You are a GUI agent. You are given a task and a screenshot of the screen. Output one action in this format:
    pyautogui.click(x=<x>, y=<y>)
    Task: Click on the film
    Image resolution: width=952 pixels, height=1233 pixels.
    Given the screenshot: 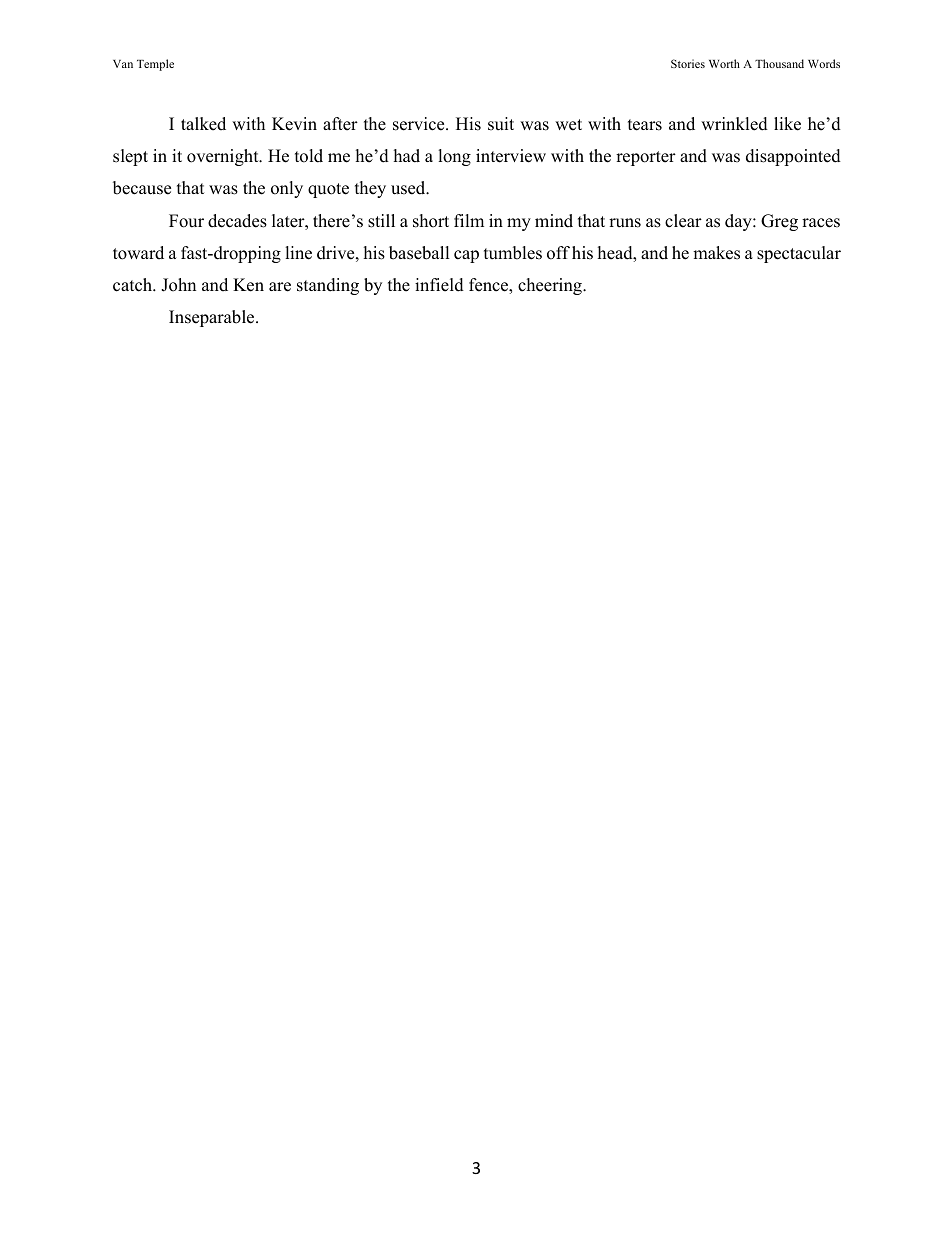 What is the action you would take?
    pyautogui.click(x=469, y=220)
